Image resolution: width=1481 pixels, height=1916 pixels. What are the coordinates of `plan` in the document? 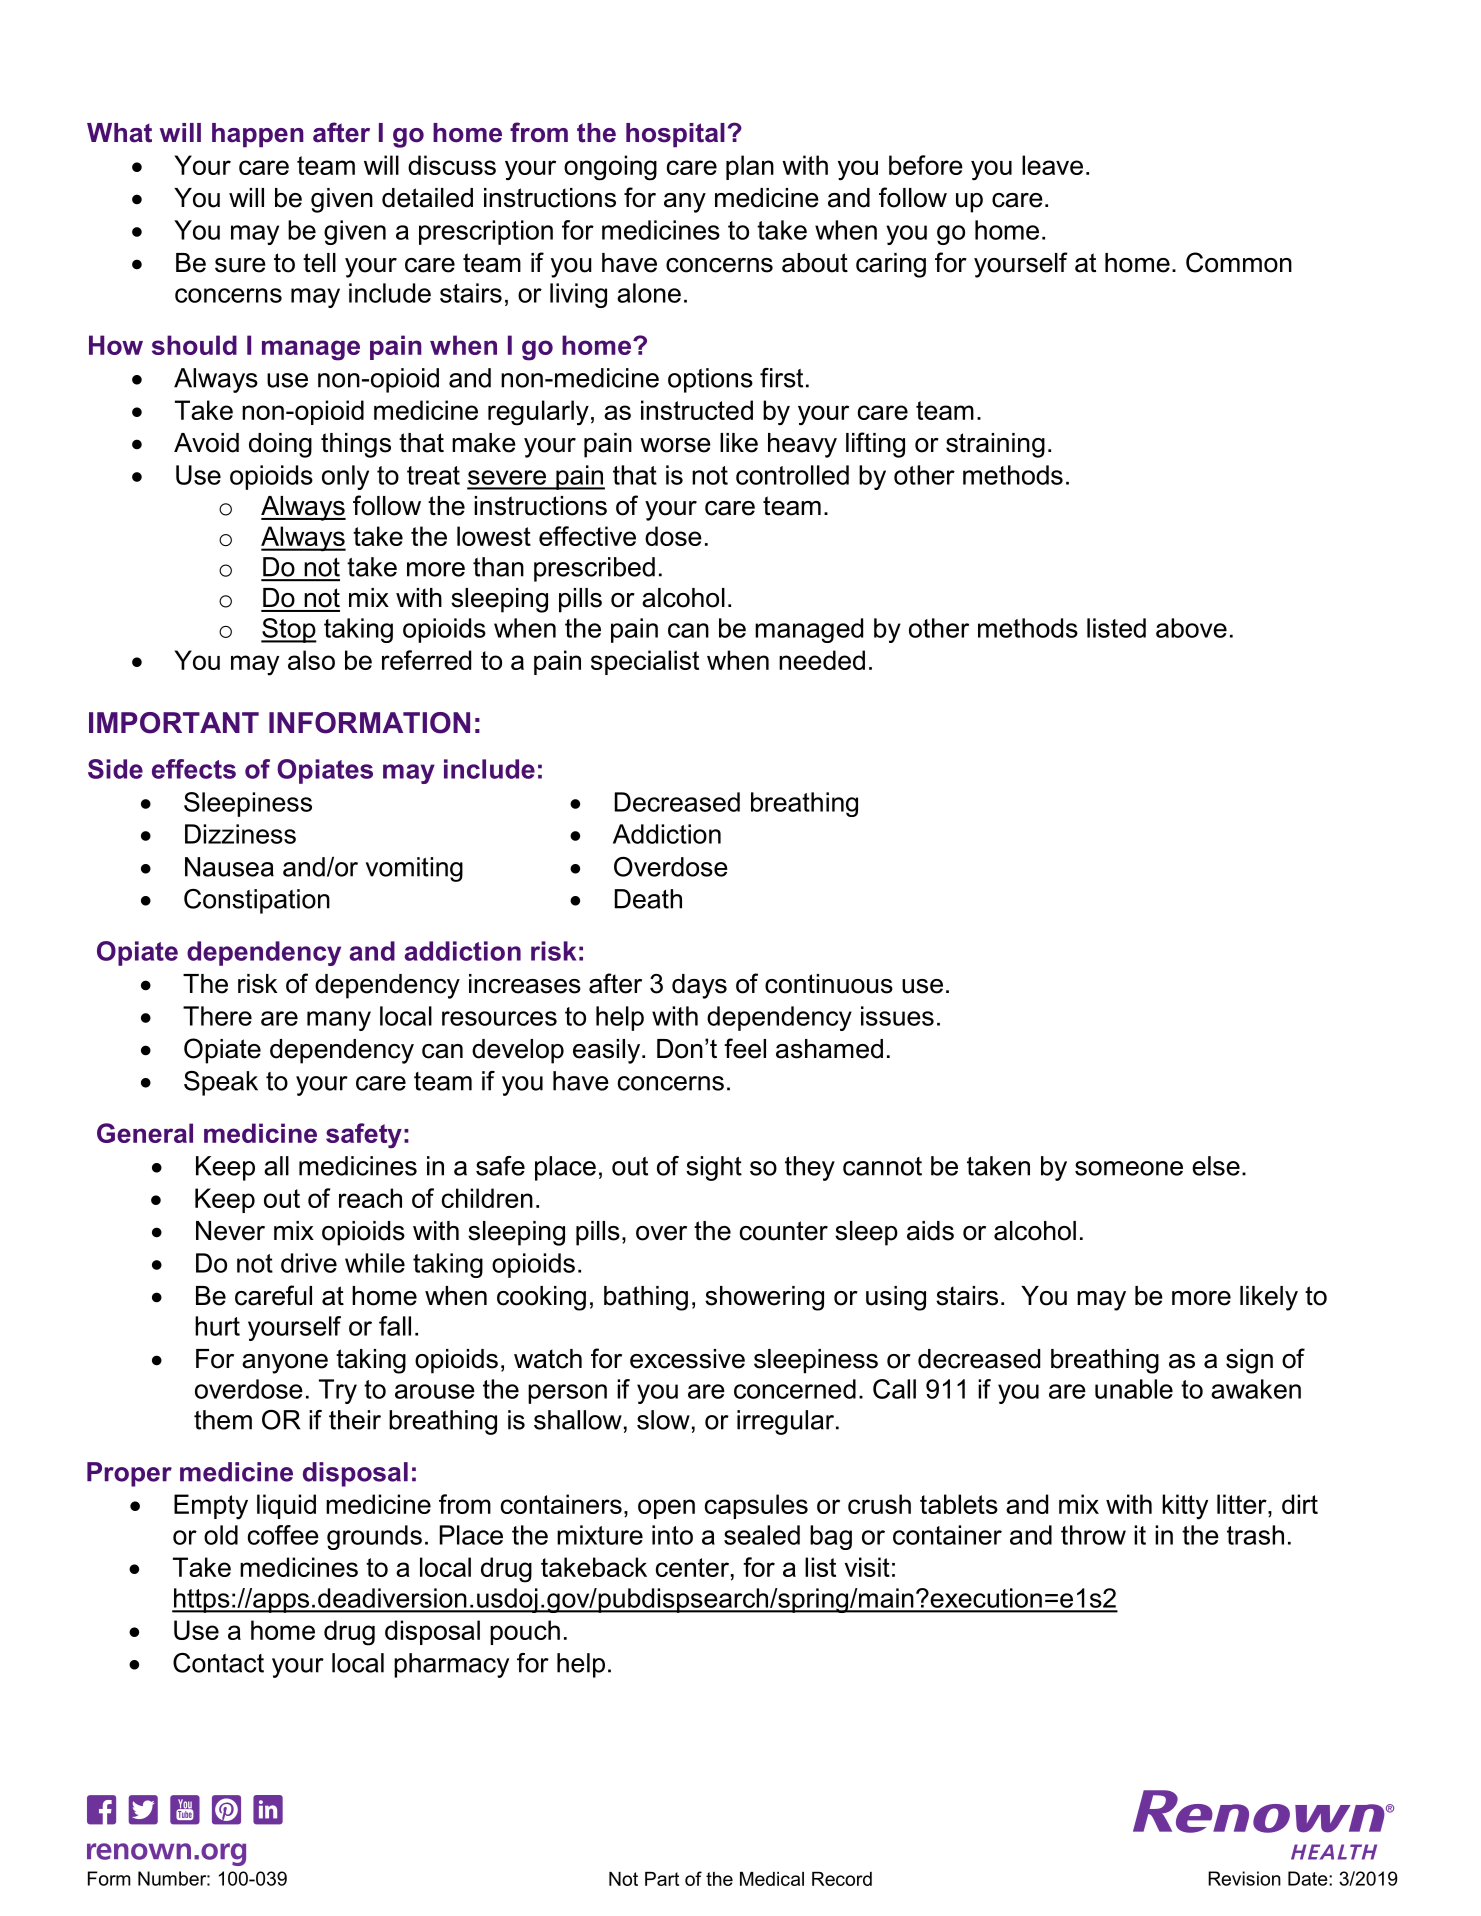 It's located at (750, 167).
